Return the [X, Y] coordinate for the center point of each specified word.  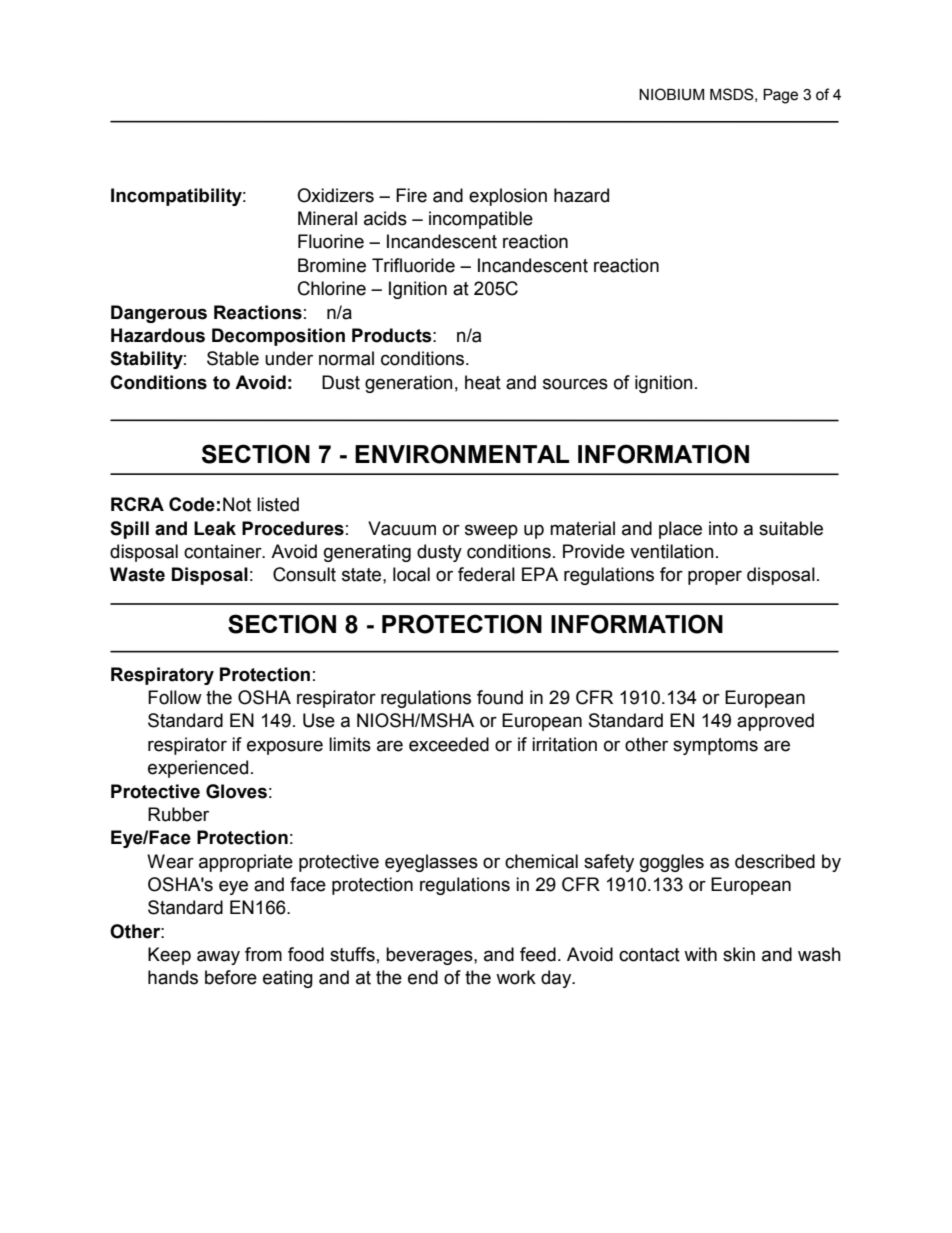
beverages [430, 956]
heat [483, 382]
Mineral [327, 218]
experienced [198, 769]
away [218, 957]
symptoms [715, 746]
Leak [215, 528]
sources [575, 384]
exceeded [449, 744]
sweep [491, 531]
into [723, 528]
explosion [508, 197]
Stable [233, 358]
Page [780, 96]
